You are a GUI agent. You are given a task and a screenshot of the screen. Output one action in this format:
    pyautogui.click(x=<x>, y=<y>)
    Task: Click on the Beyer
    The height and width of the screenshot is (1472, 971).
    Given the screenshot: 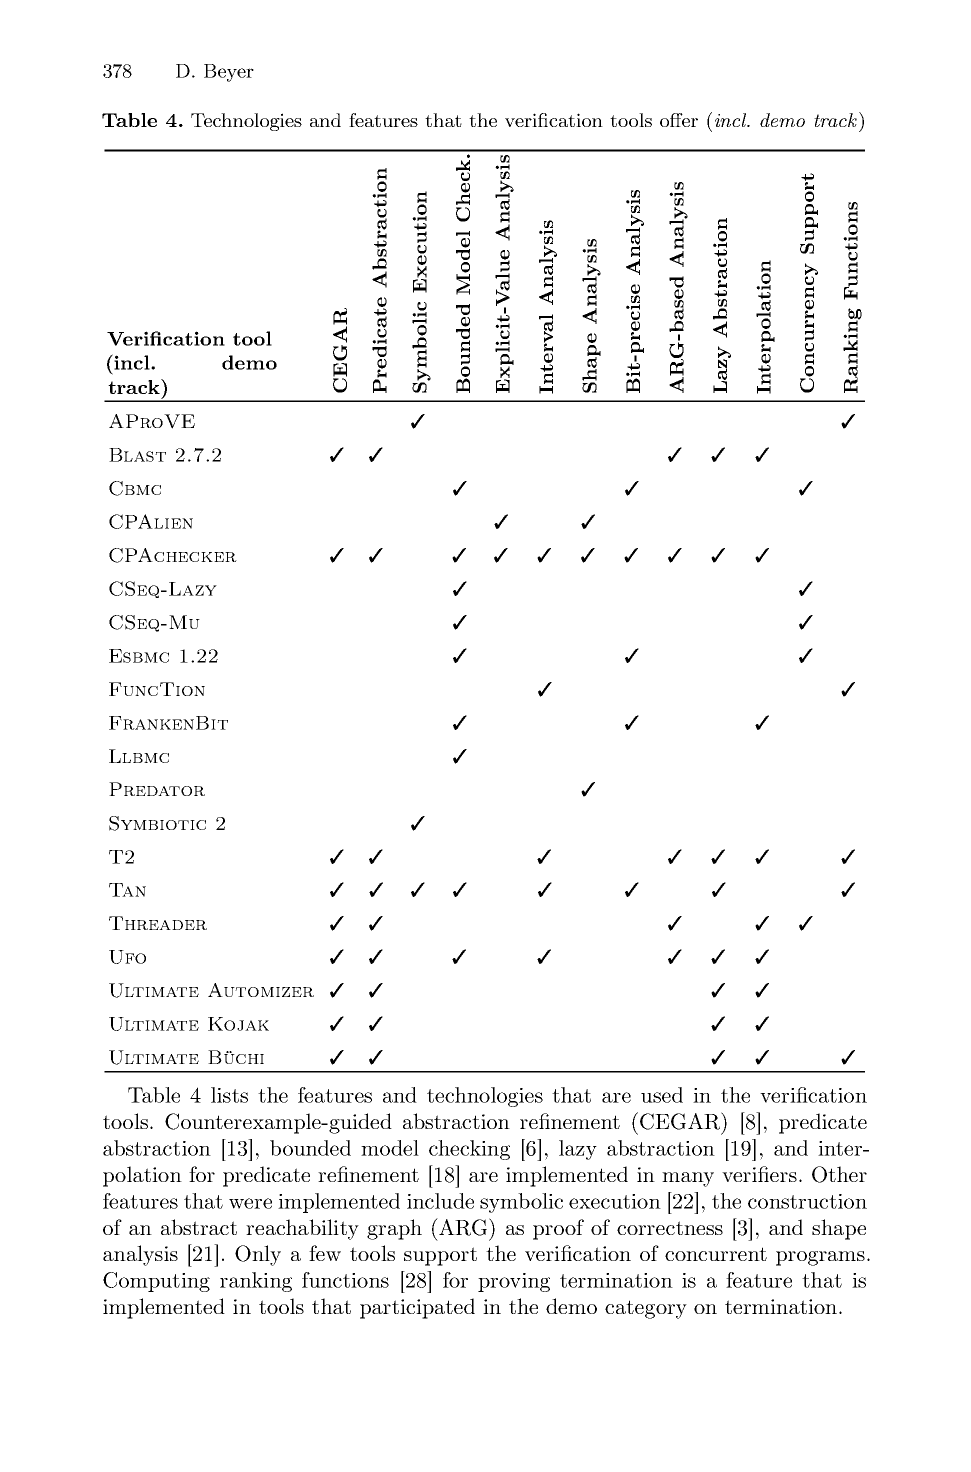 What is the action you would take?
    pyautogui.click(x=229, y=73)
